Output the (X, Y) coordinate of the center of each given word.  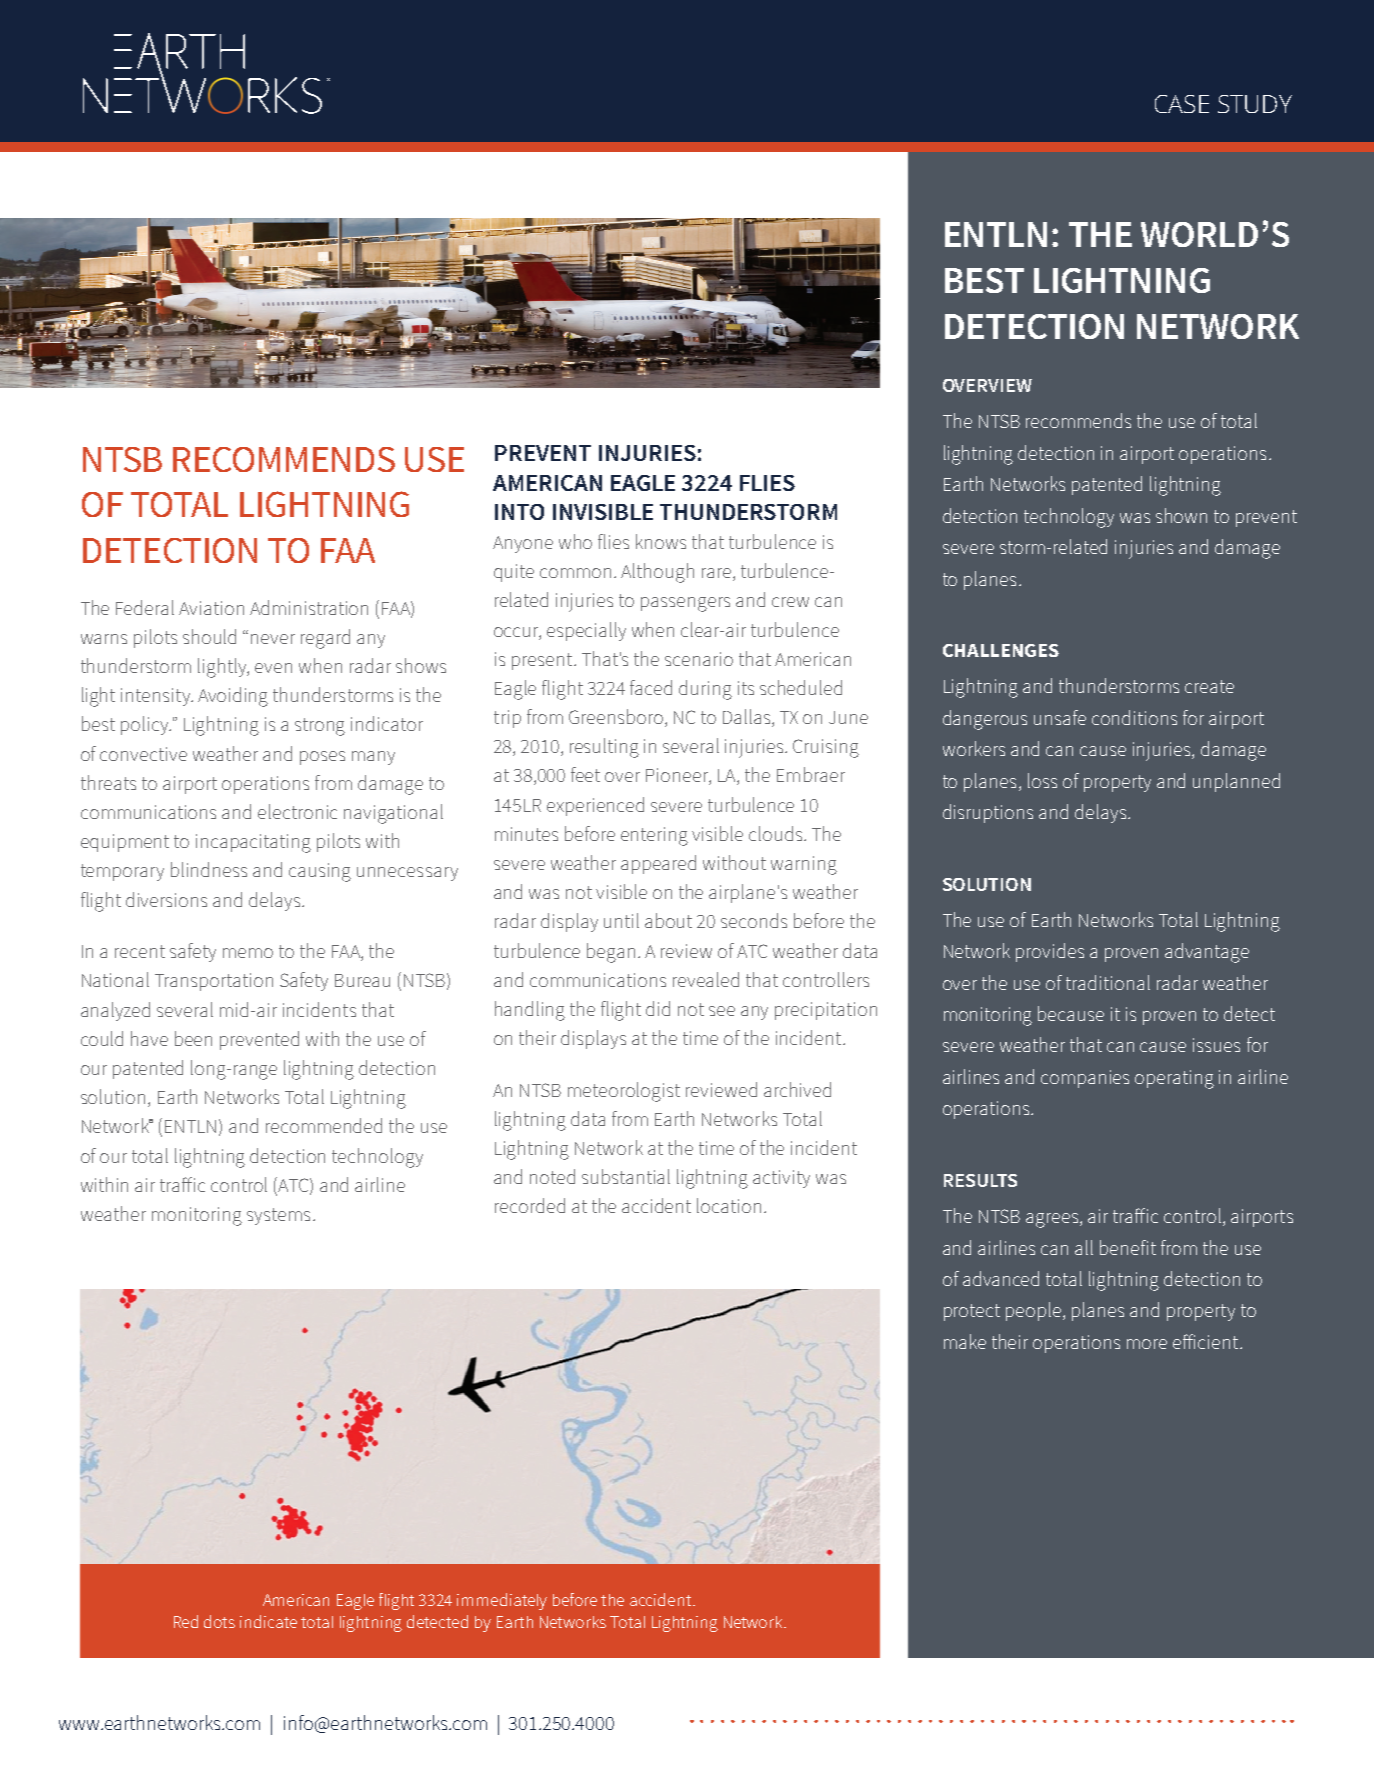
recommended (324, 1125)
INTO (519, 512)
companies (1085, 1079)
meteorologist (624, 1092)
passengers (685, 604)
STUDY (1255, 104)
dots (219, 1621)
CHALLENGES (1001, 650)
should (209, 636)
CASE (1182, 104)
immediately (502, 1601)
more (1147, 1344)
